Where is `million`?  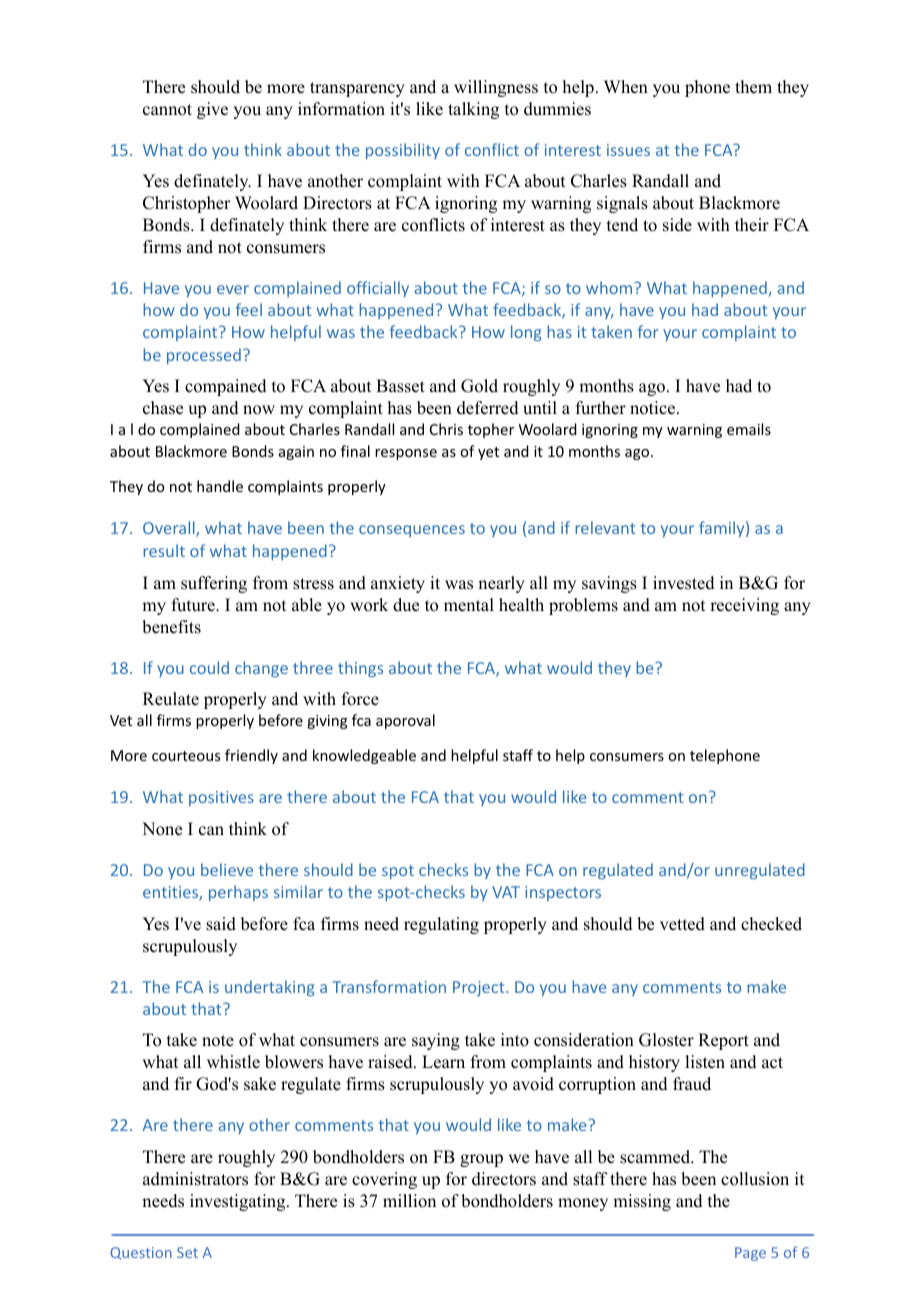 million is located at coordinates (409, 1201).
